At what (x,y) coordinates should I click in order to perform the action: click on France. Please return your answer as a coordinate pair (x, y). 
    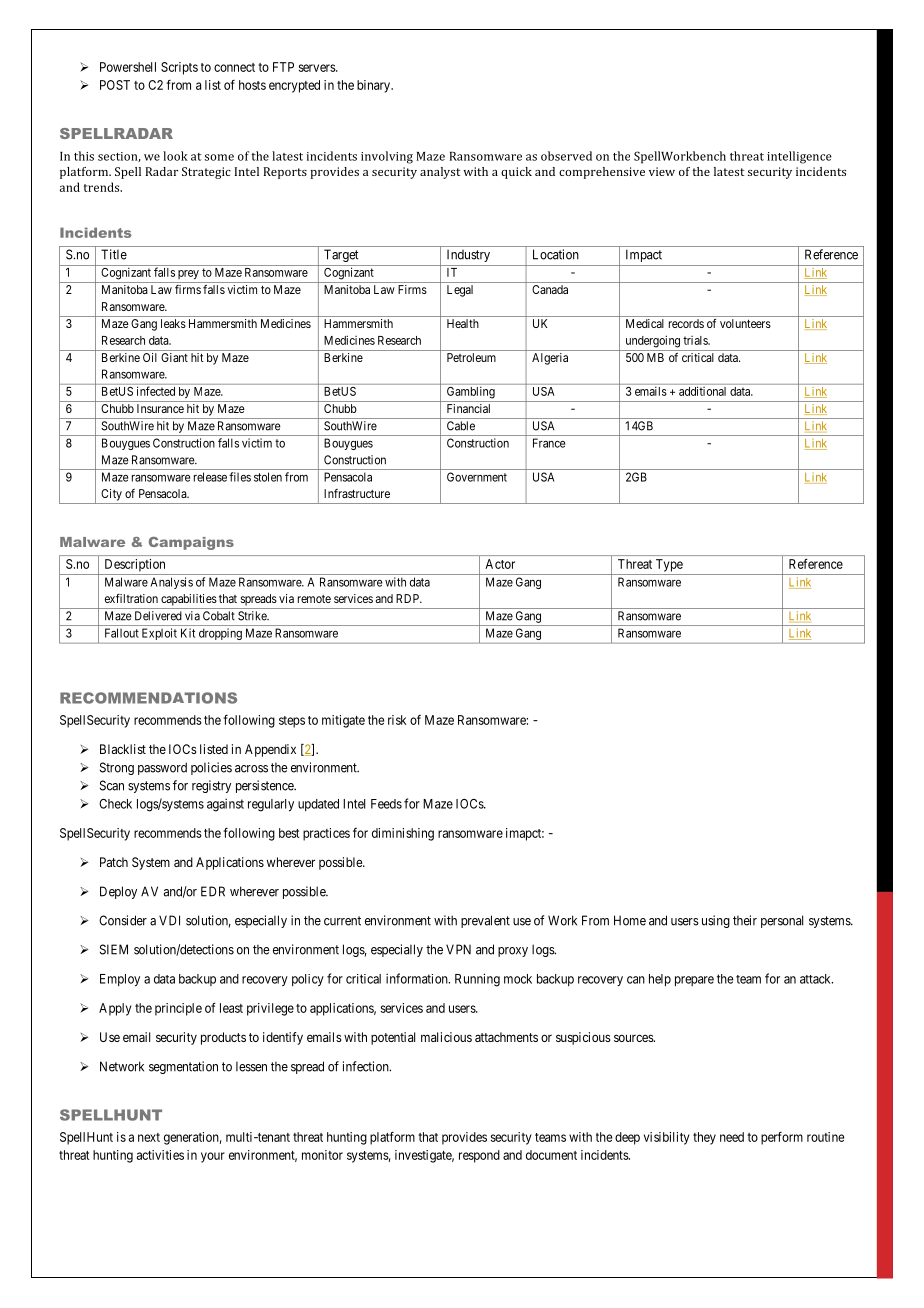
    Looking at the image, I should click on (549, 443).
